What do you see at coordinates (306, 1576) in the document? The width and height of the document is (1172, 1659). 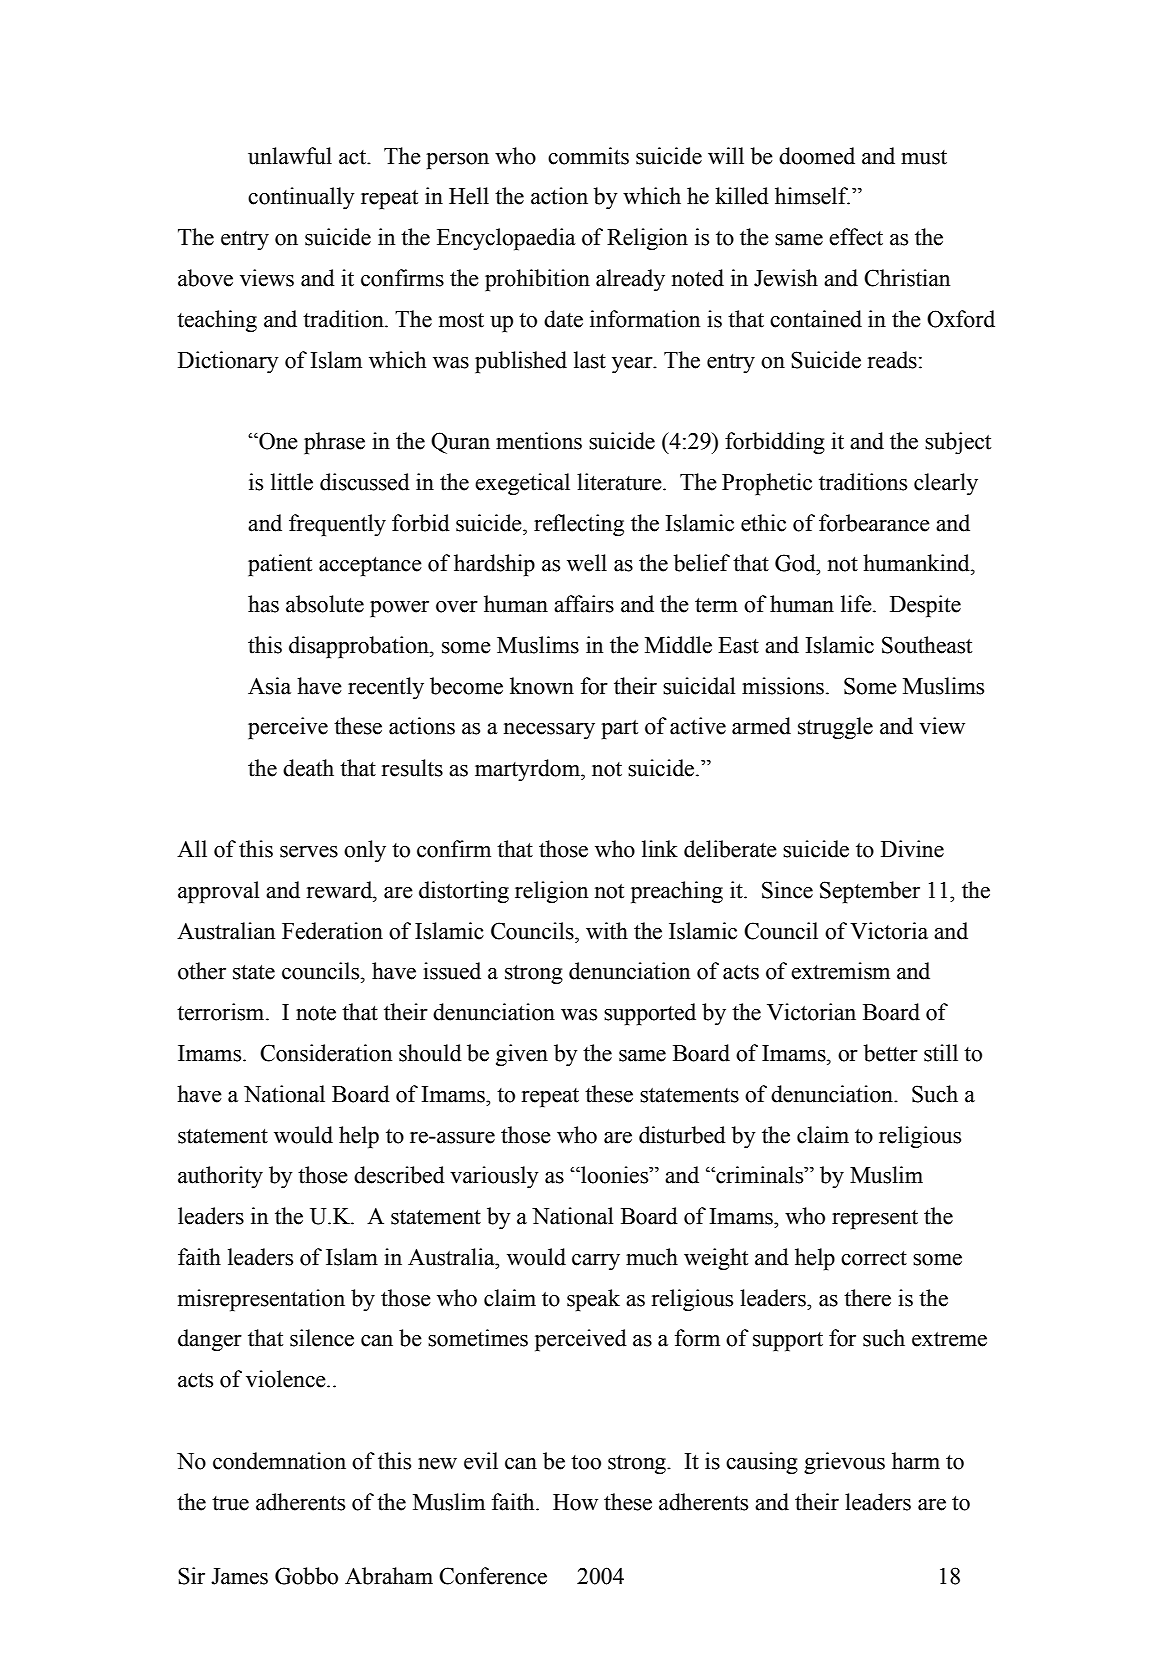 I see `Gobbo` at bounding box center [306, 1576].
